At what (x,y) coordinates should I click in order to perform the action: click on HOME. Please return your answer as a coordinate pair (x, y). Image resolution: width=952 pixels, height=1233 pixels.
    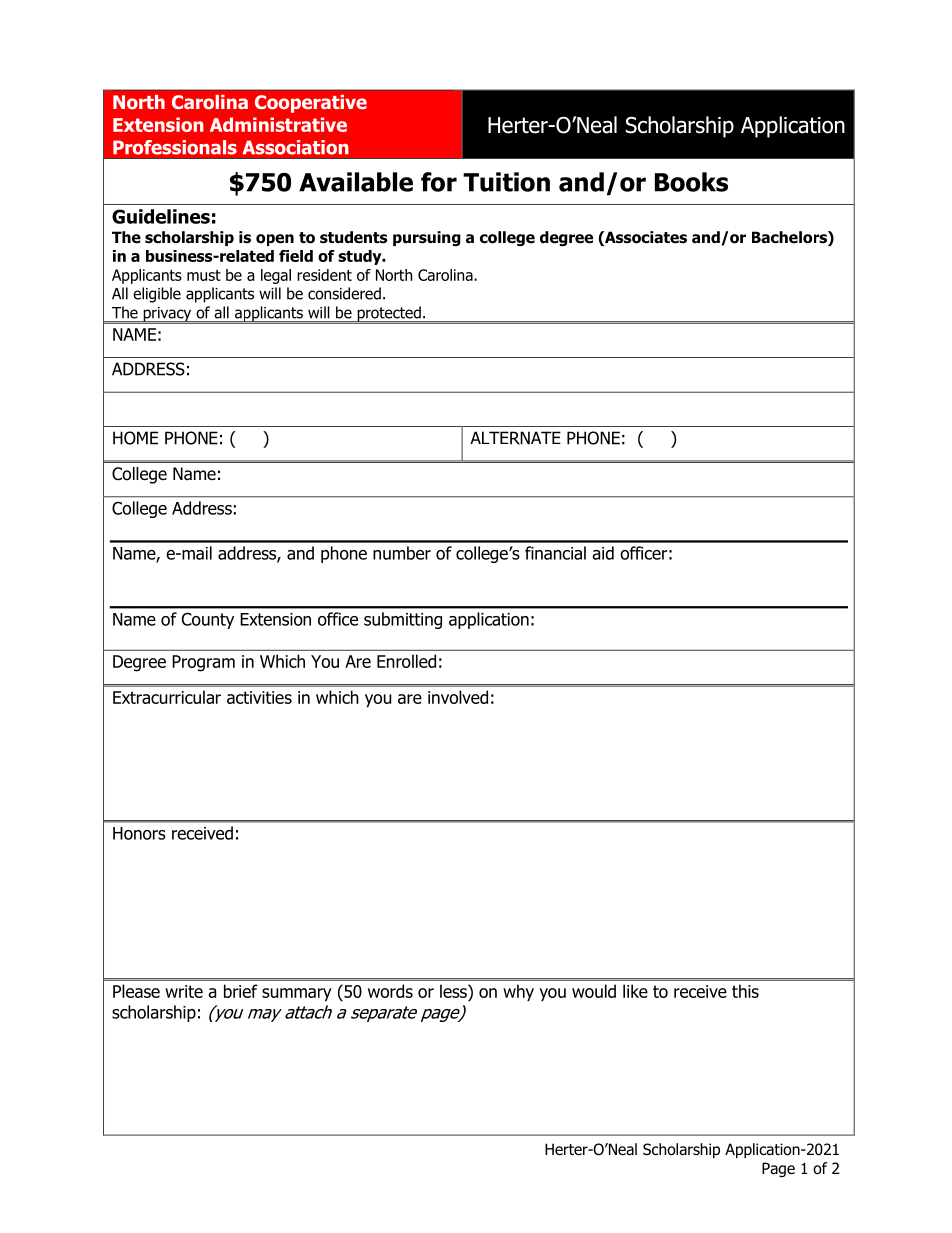
    Looking at the image, I should click on (135, 438).
